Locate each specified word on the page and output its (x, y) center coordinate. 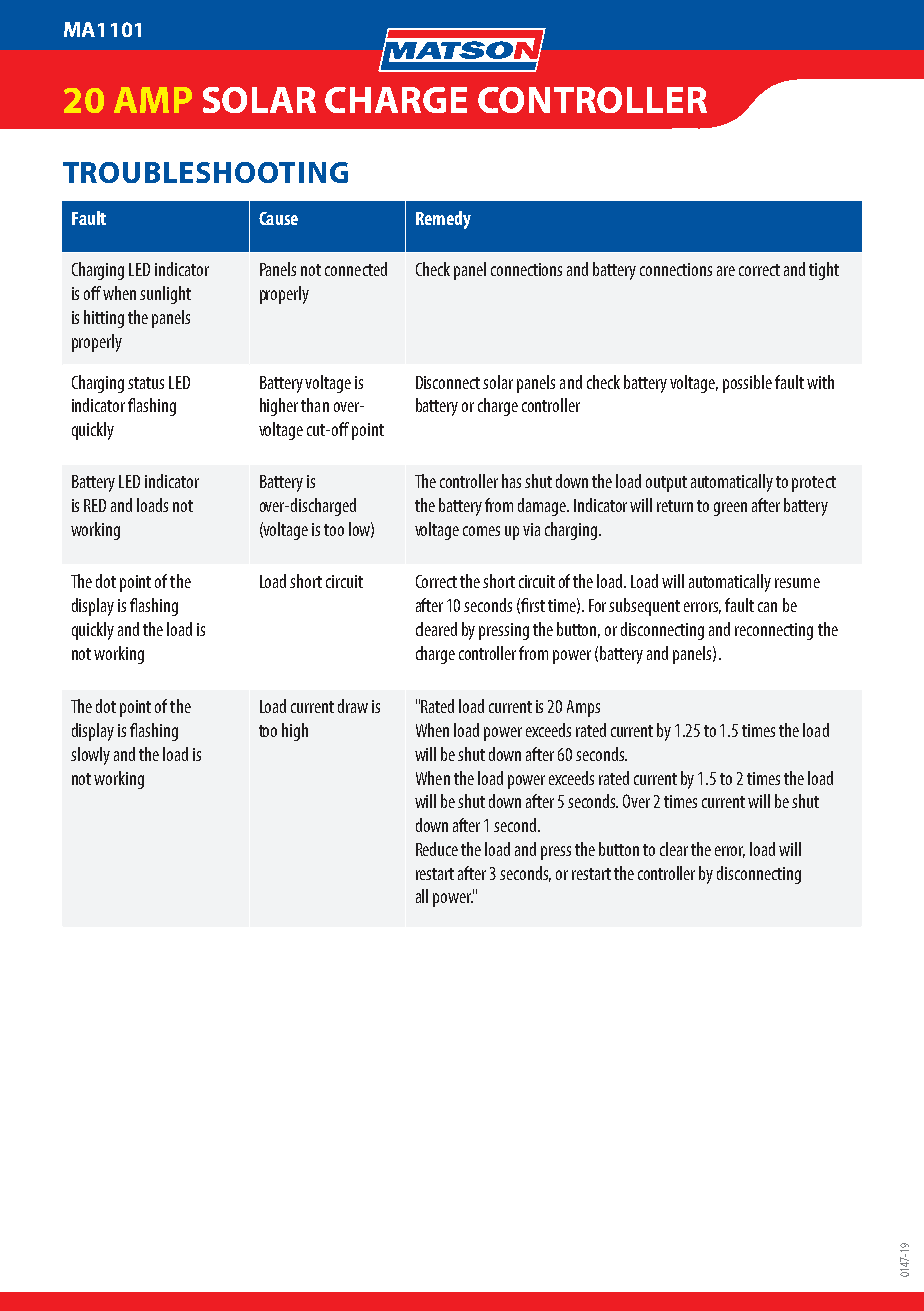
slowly (90, 756)
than (315, 405)
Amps (583, 708)
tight (824, 271)
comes (481, 531)
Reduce (437, 849)
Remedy (443, 220)
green (730, 509)
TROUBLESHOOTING (205, 172)
